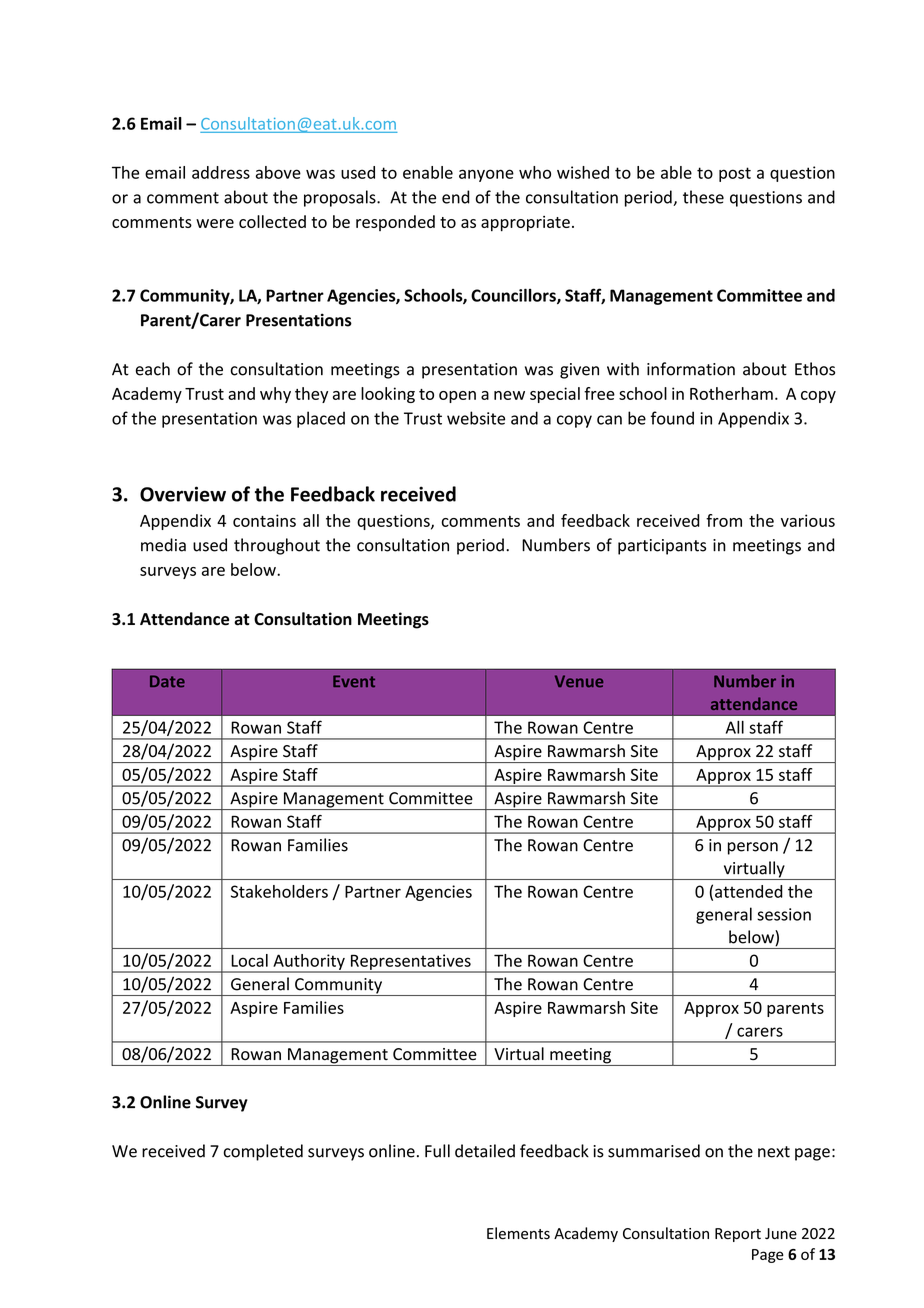 The image size is (924, 1308). I want to click on were, so click(215, 223).
